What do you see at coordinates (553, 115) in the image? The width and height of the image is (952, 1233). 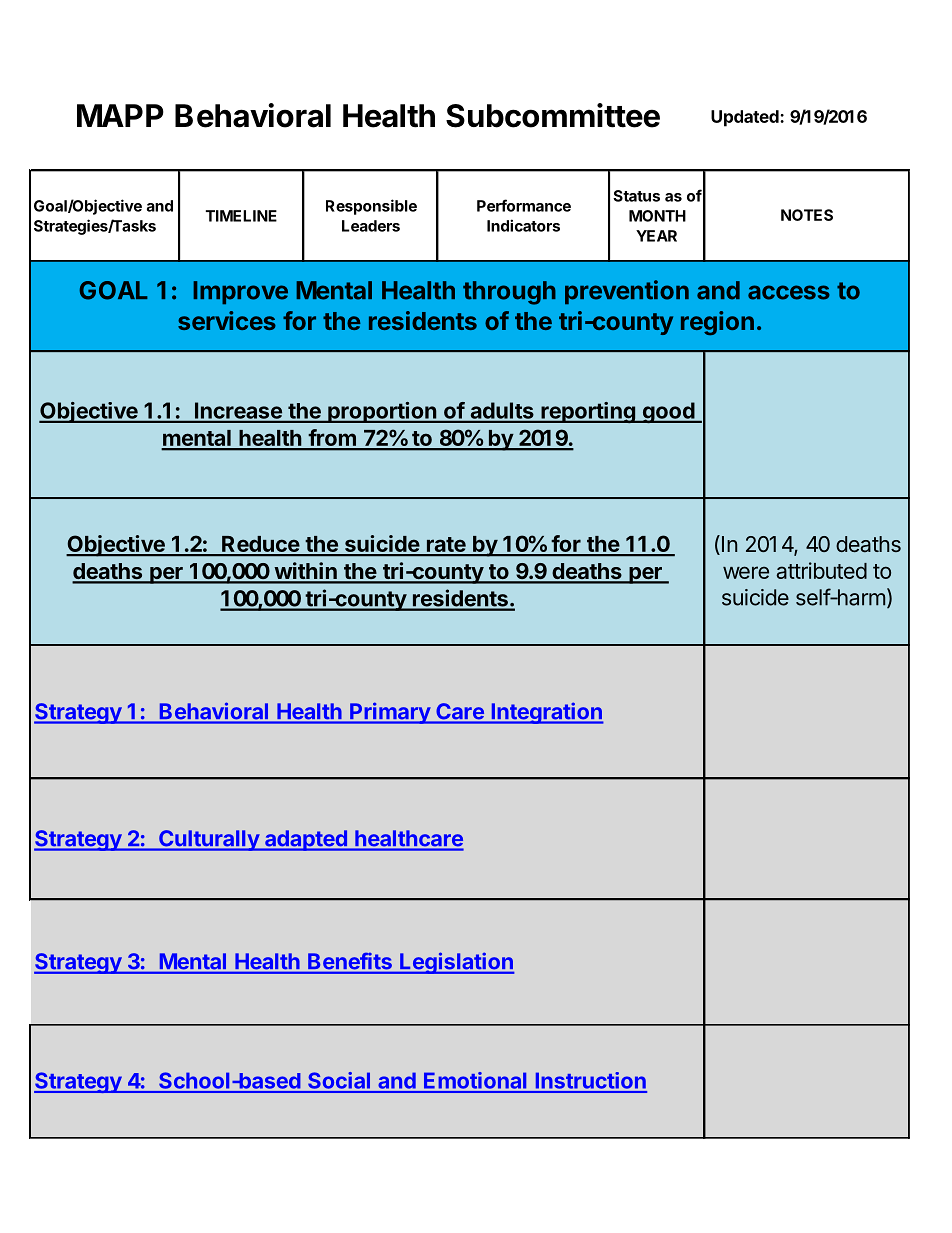 I see `Subcommittee` at bounding box center [553, 115].
